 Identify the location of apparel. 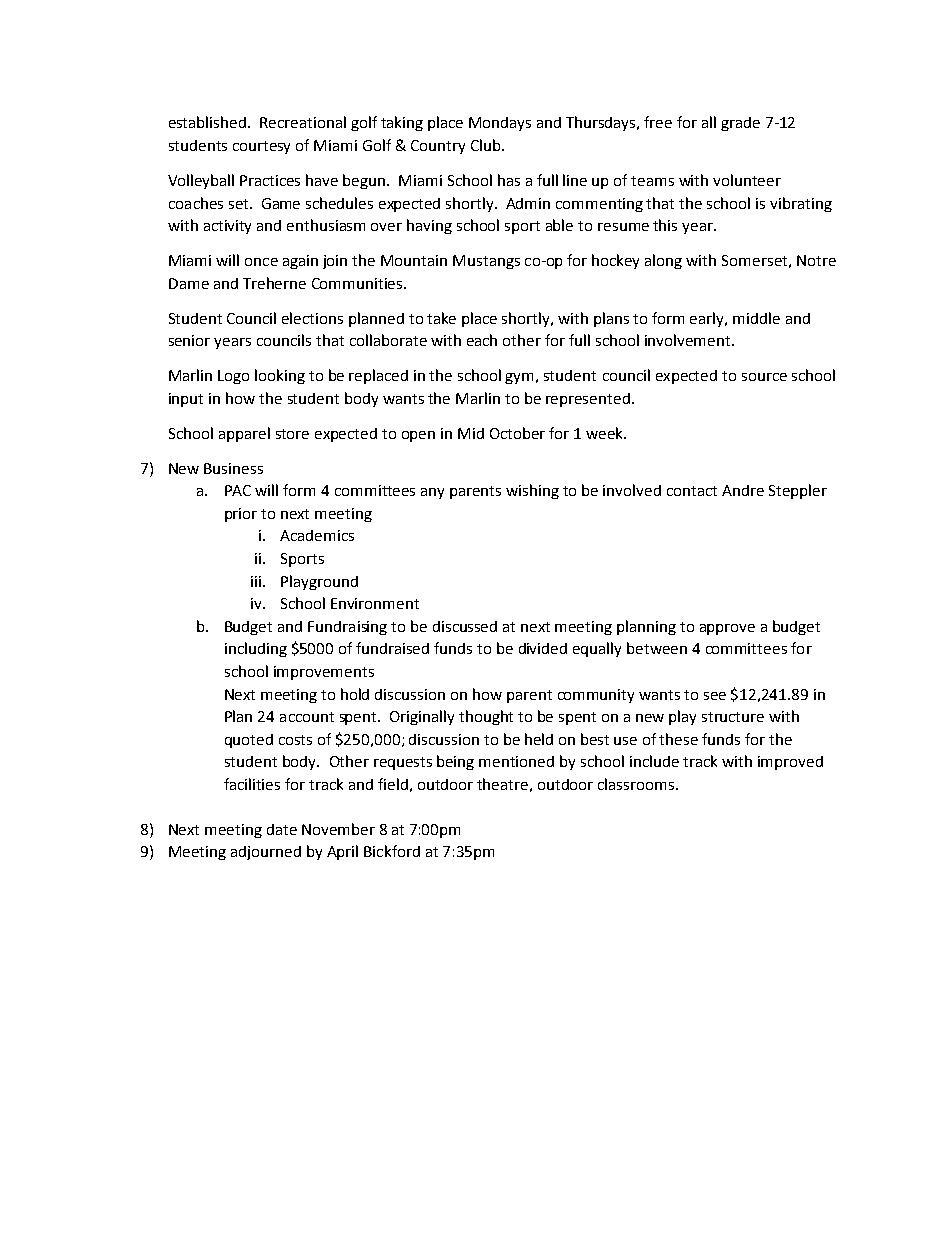
(244, 434).
